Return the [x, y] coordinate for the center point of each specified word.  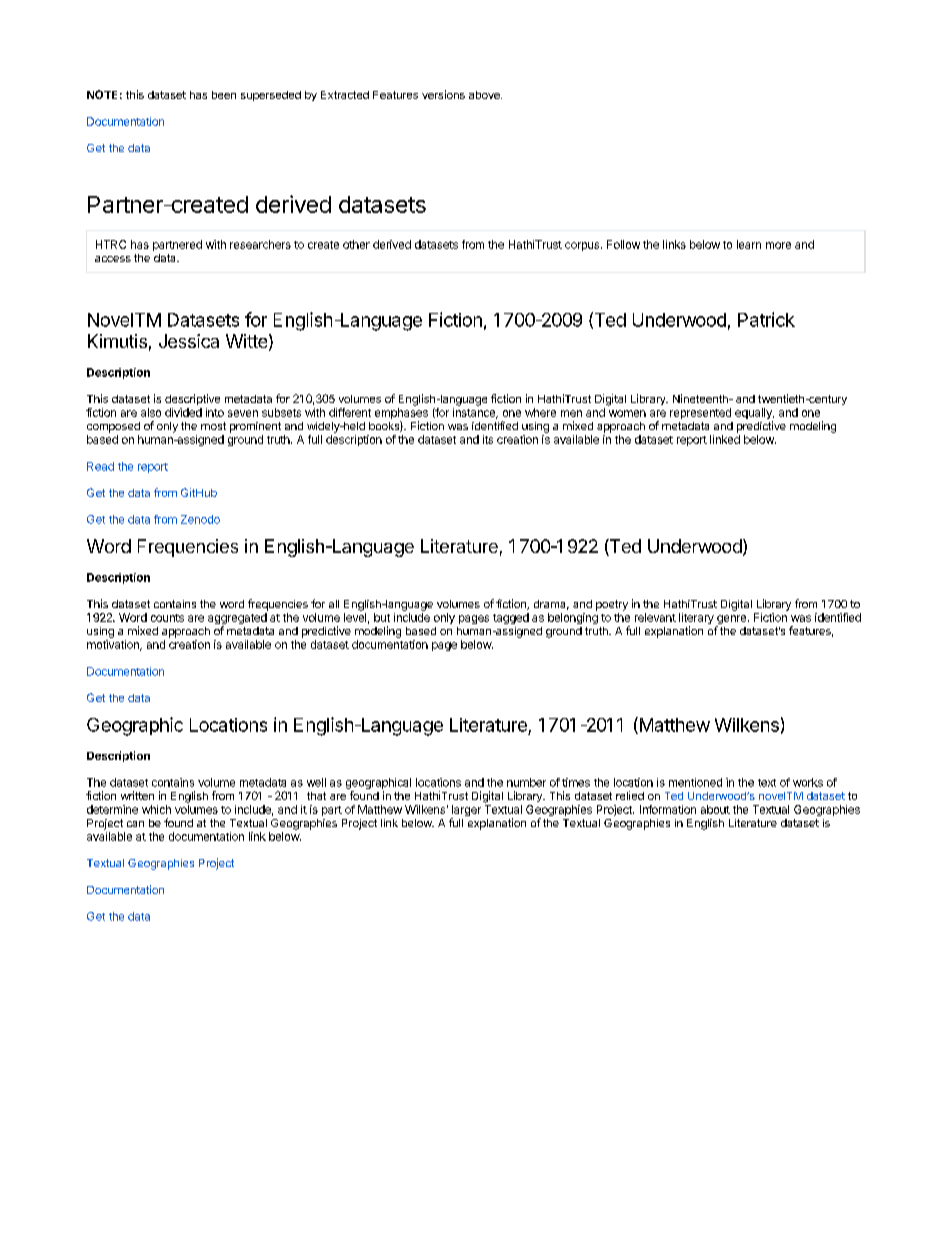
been [224, 95]
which [156, 809]
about [715, 809]
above [485, 95]
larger [466, 812]
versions [443, 94]
